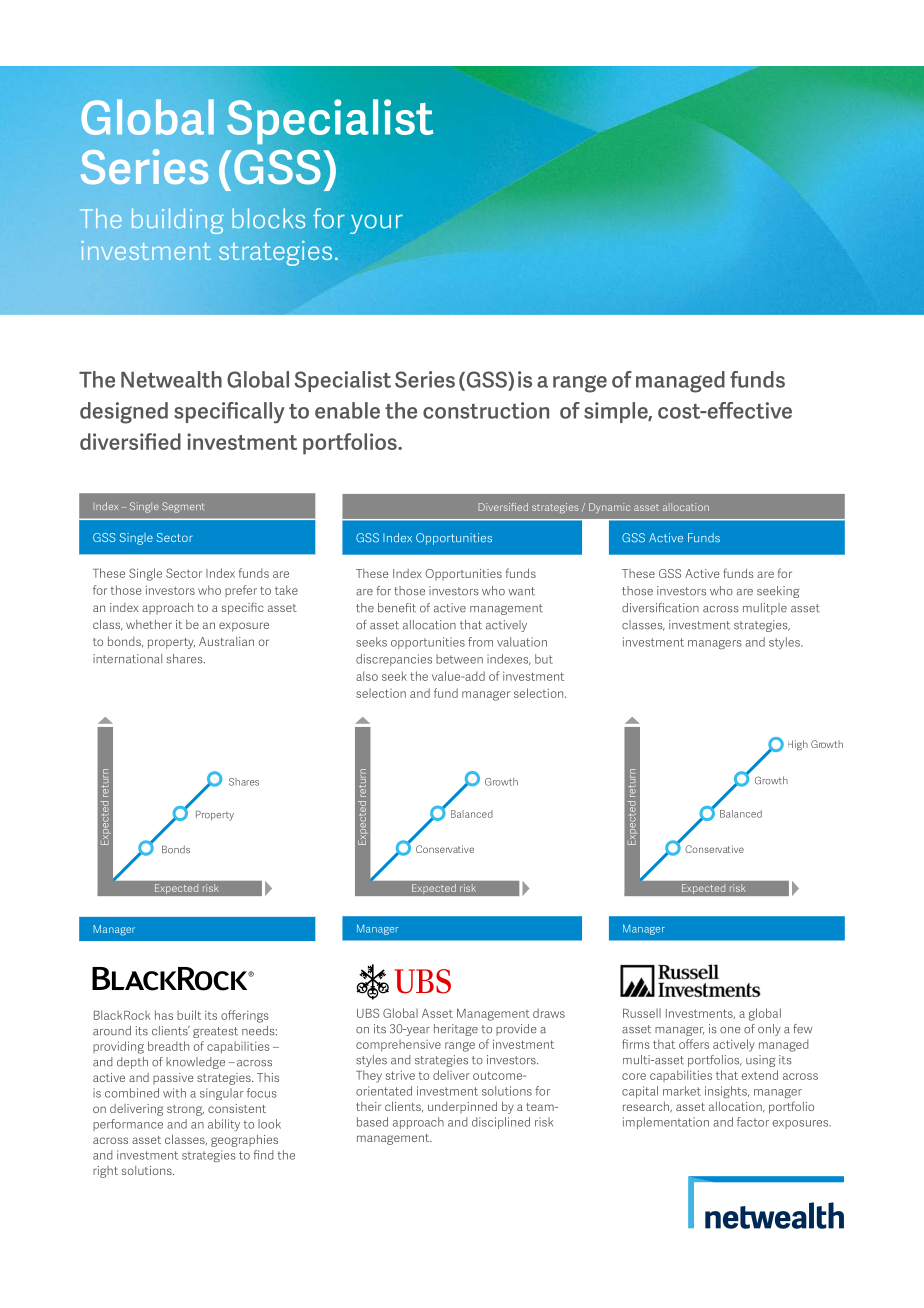 This screenshot has height=1308, width=924. Describe the element at coordinates (730, 1030) in the screenshot. I see `one` at that location.
